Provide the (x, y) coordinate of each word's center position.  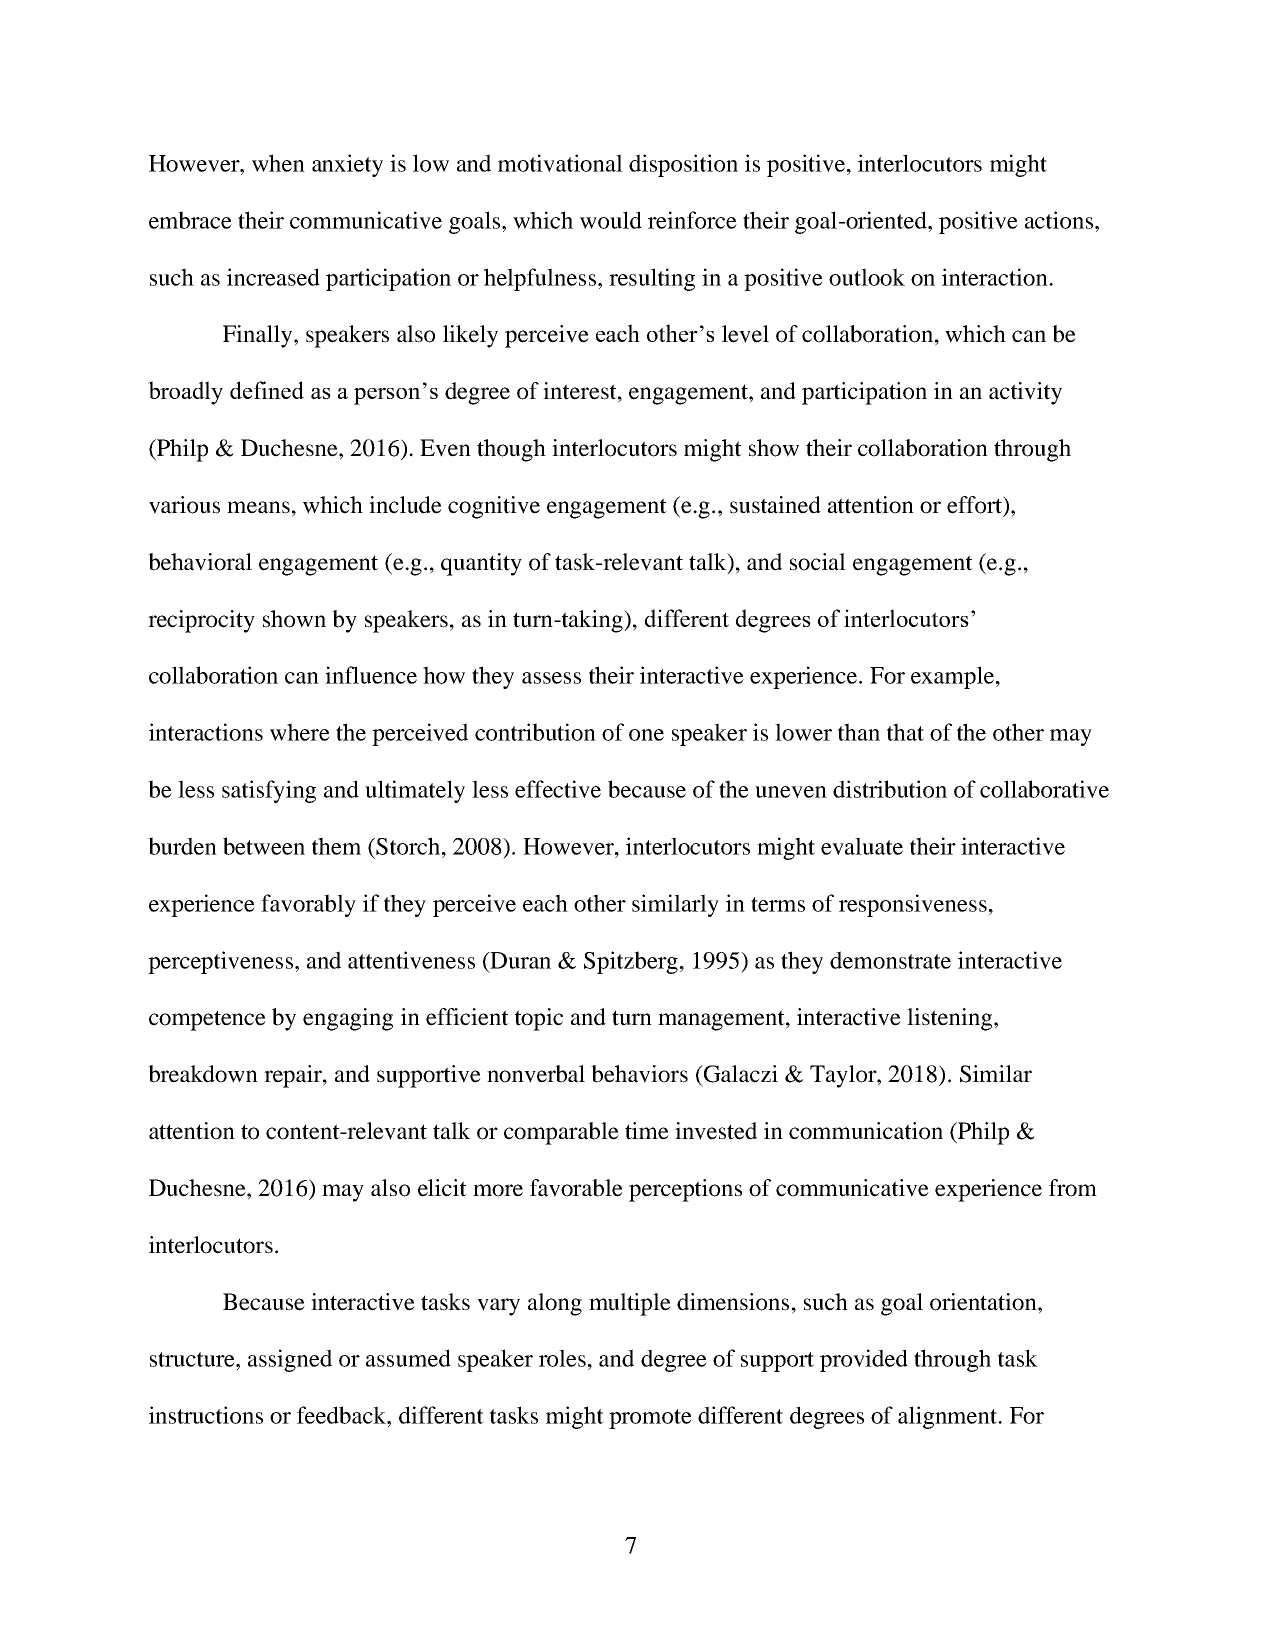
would (611, 220)
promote (650, 1419)
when (278, 163)
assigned (290, 1360)
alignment (949, 1417)
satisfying (269, 791)
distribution (890, 789)
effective (558, 789)
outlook (867, 277)
